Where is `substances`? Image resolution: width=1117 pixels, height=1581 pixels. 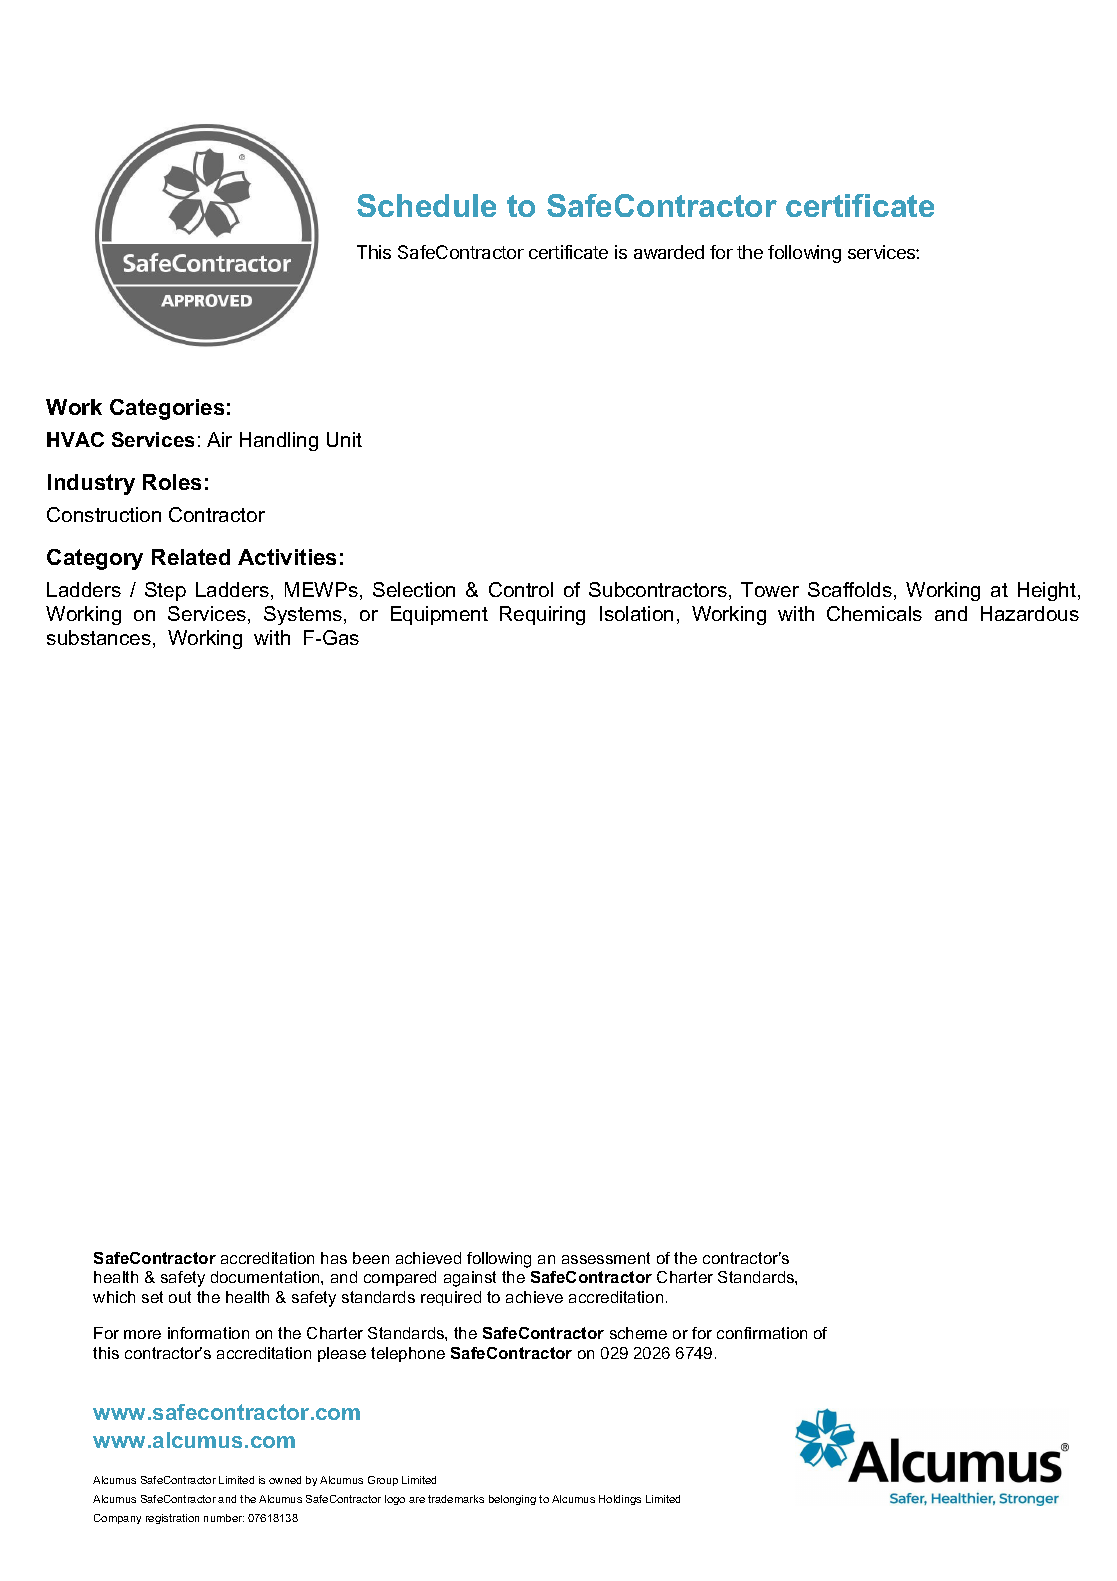
substances is located at coordinates (99, 637).
